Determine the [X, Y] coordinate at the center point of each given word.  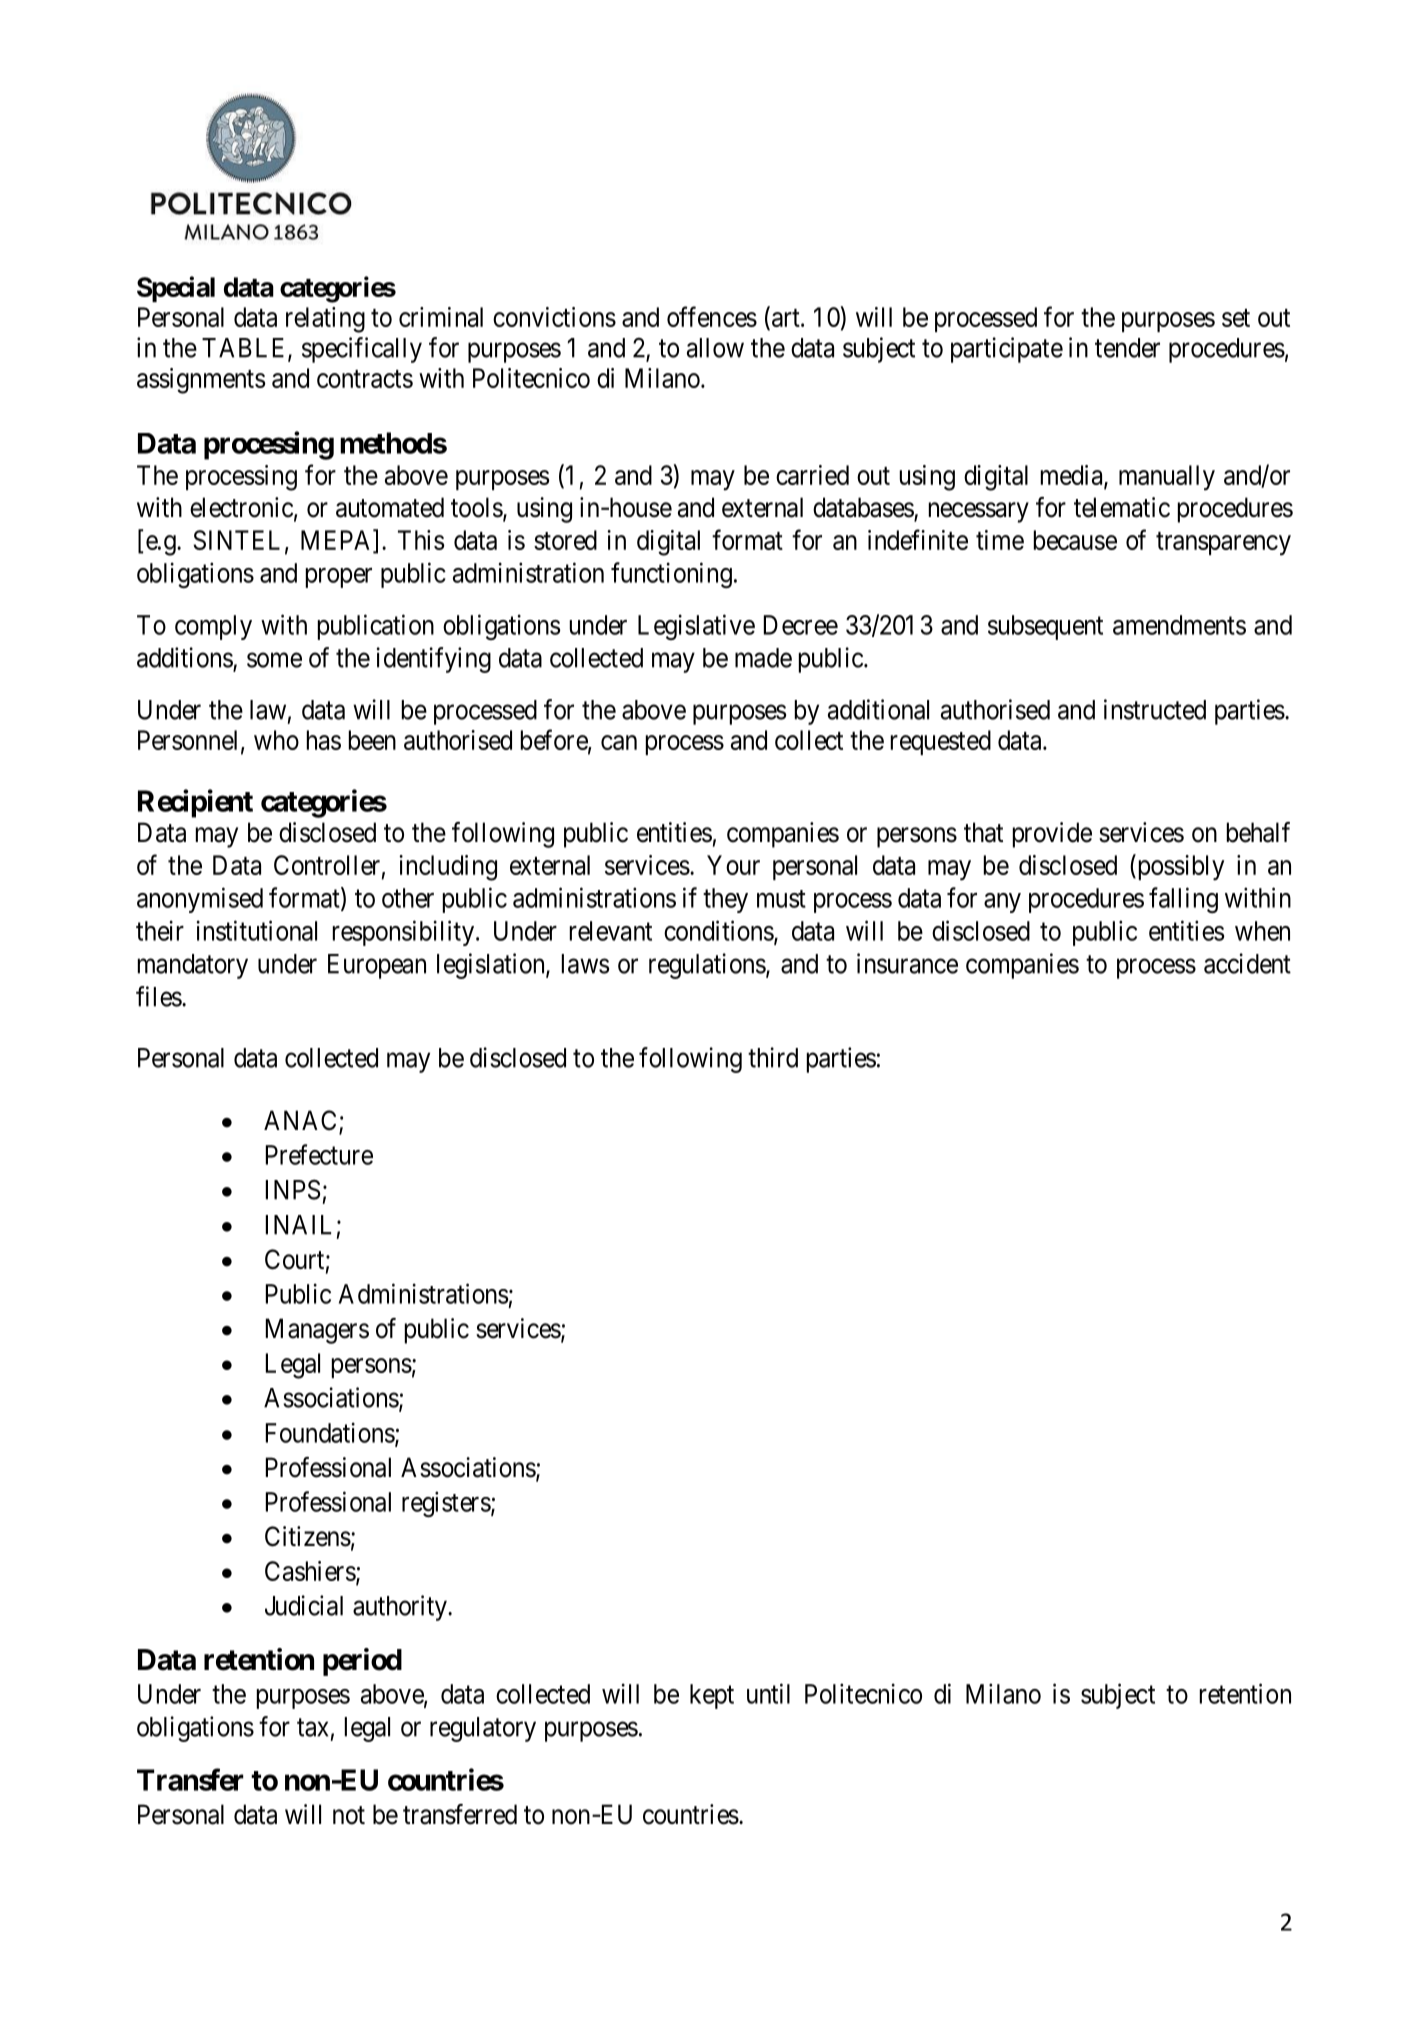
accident [1247, 963]
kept [712, 1696]
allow [715, 348]
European [377, 966]
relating [325, 320]
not [349, 1815]
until [768, 1693]
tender [1127, 348]
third [773, 1057]
